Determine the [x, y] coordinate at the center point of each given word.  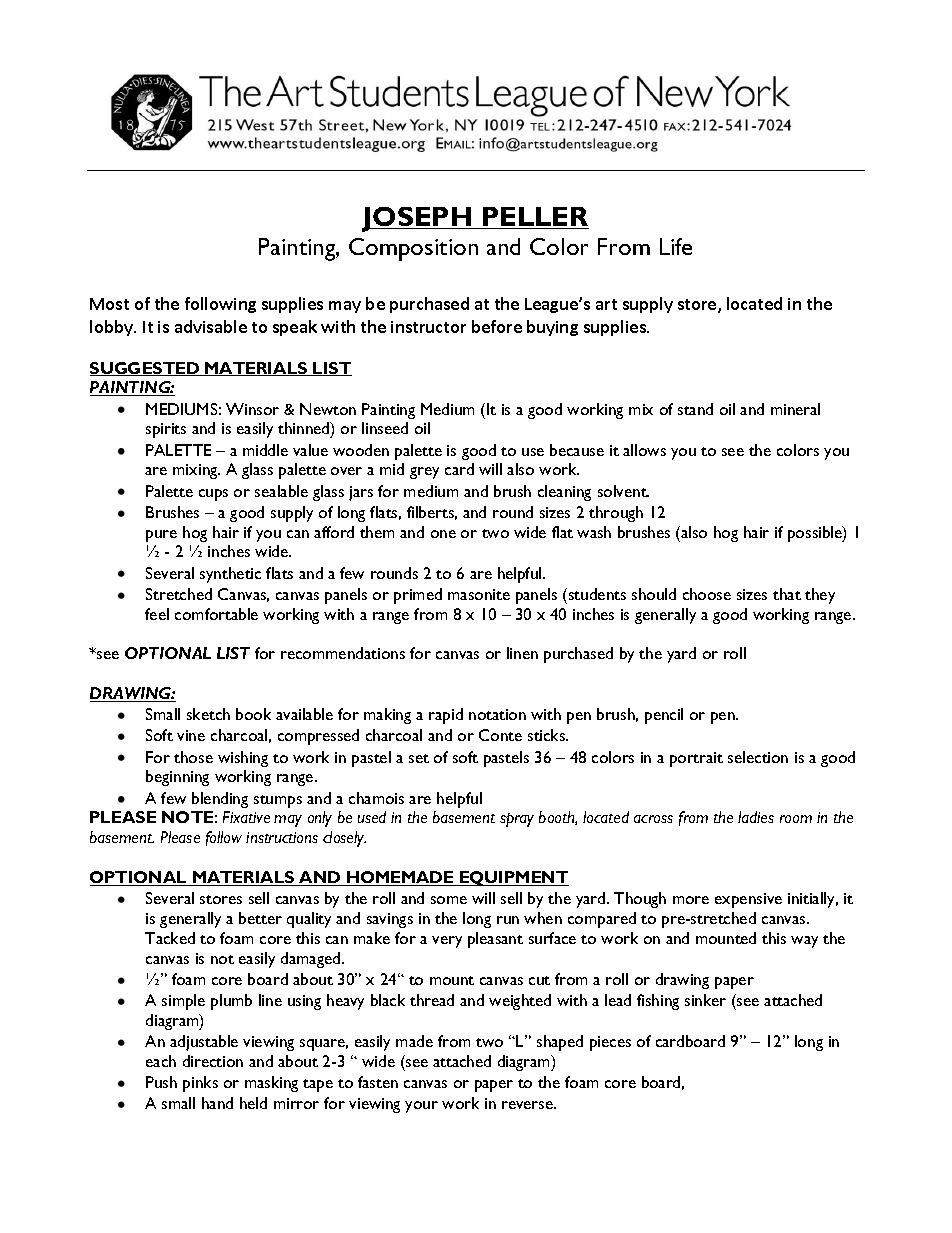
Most [109, 304]
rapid [446, 716]
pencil [664, 716]
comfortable [216, 614]
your [421, 1107]
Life [676, 246]
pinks [200, 1084]
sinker [705, 1000]
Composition [413, 249]
